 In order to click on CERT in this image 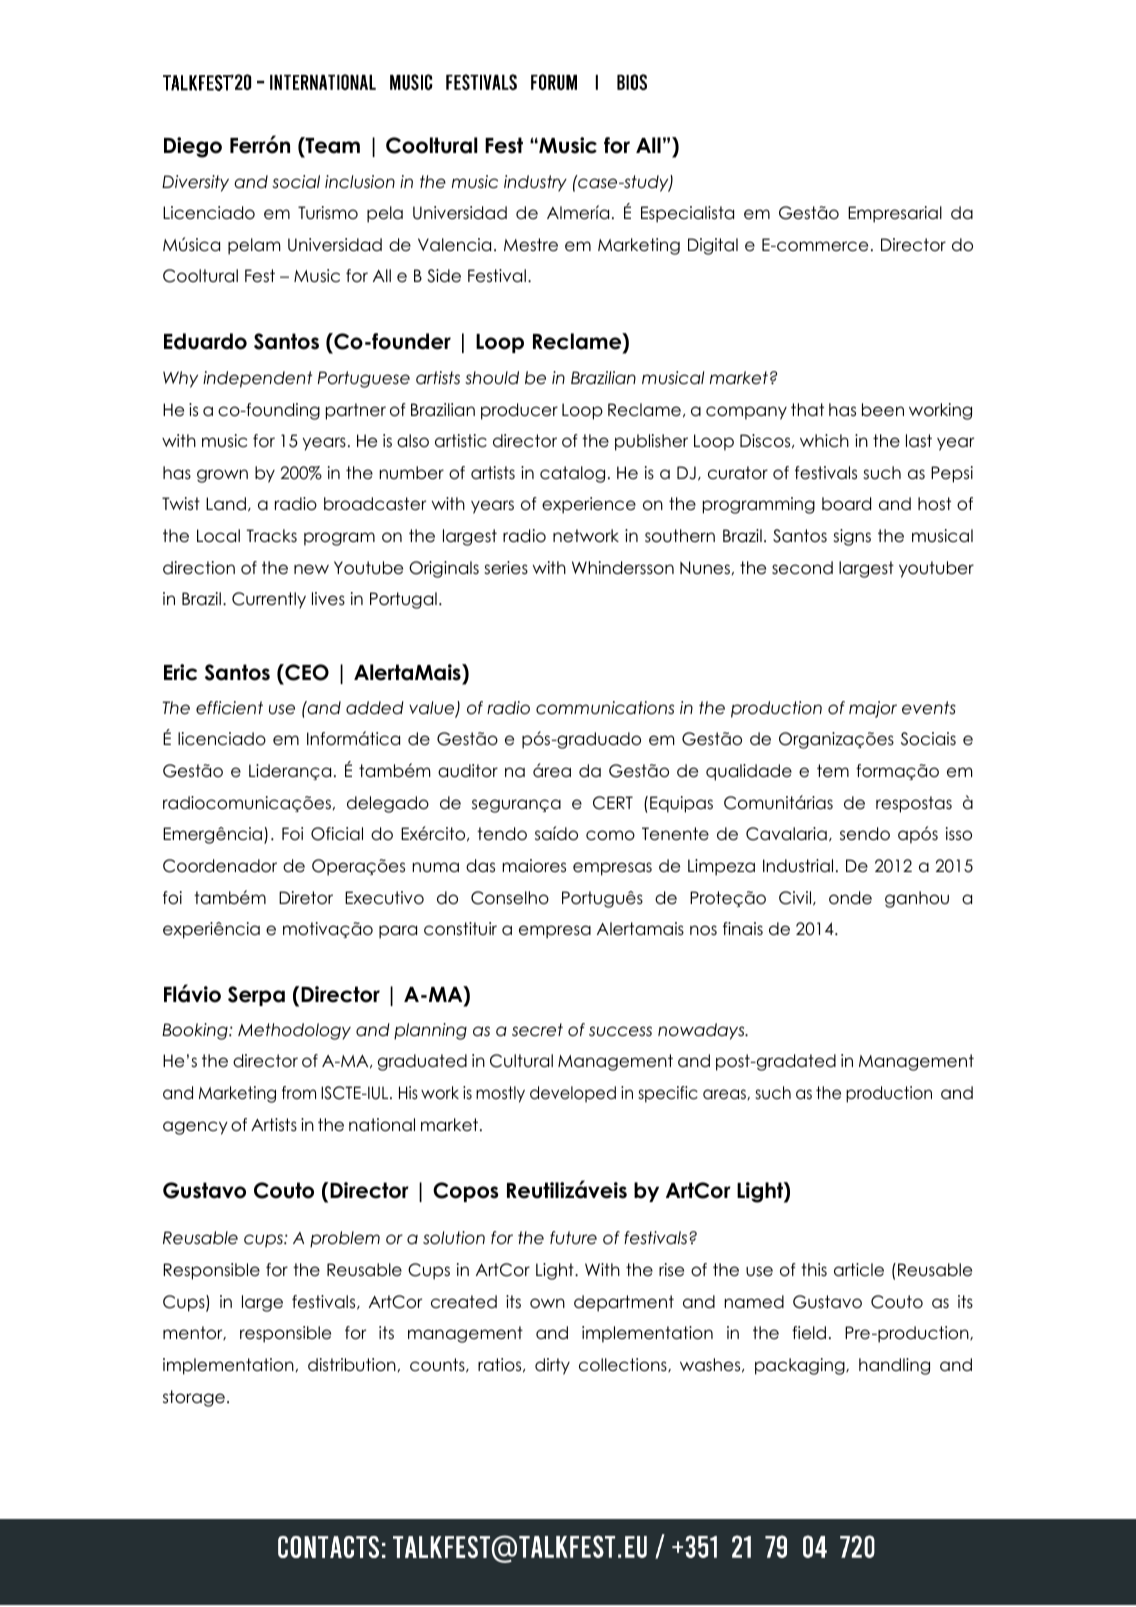, I will do `click(613, 803)`.
